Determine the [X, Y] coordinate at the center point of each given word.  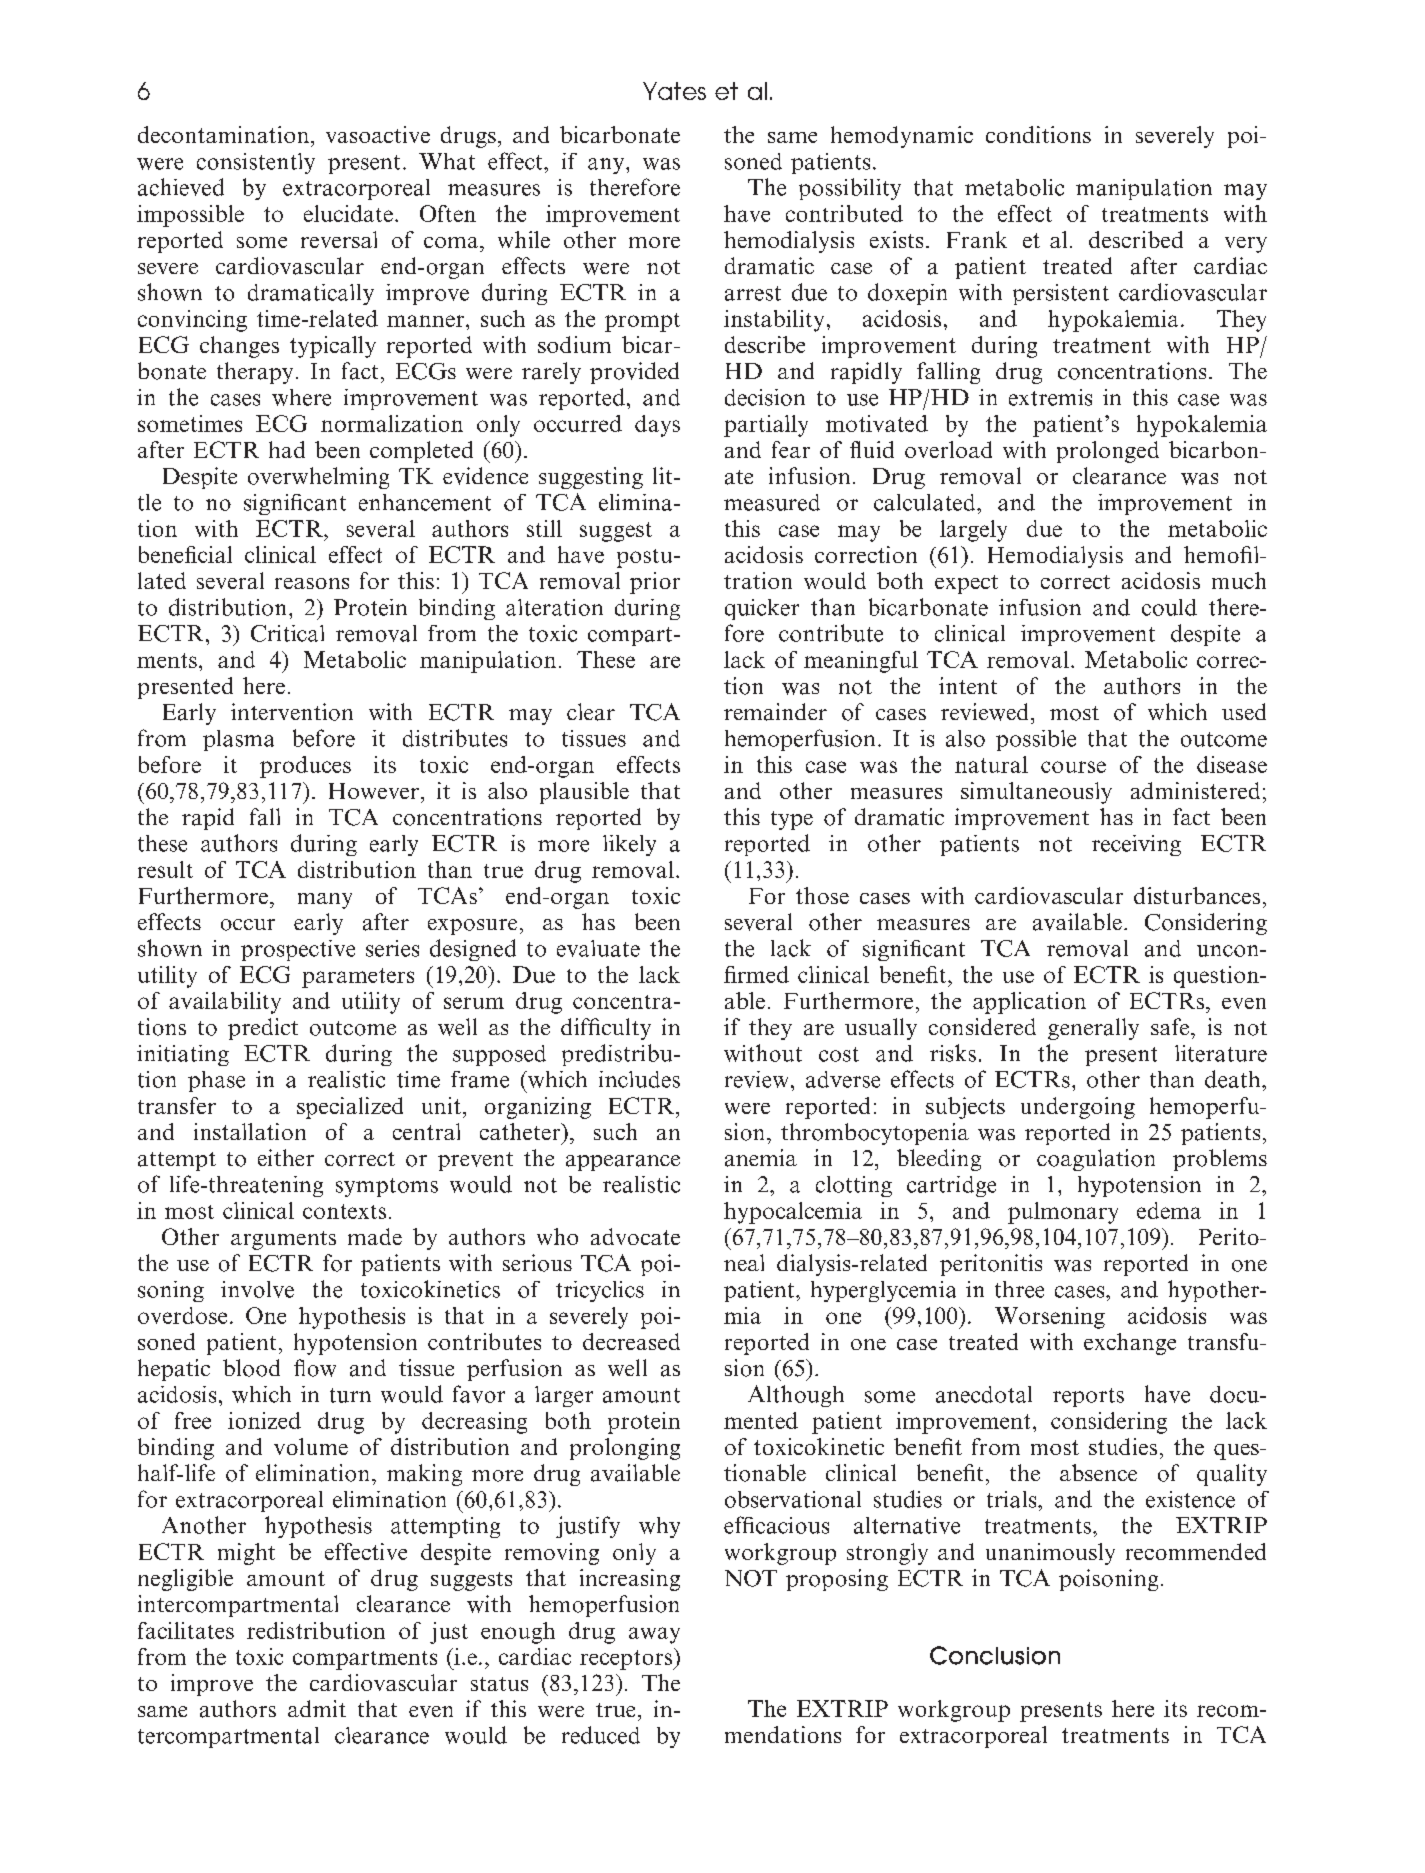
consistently [256, 163]
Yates [674, 91]
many [325, 901]
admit [317, 1708]
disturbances [1197, 895]
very [1246, 245]
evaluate [598, 948]
